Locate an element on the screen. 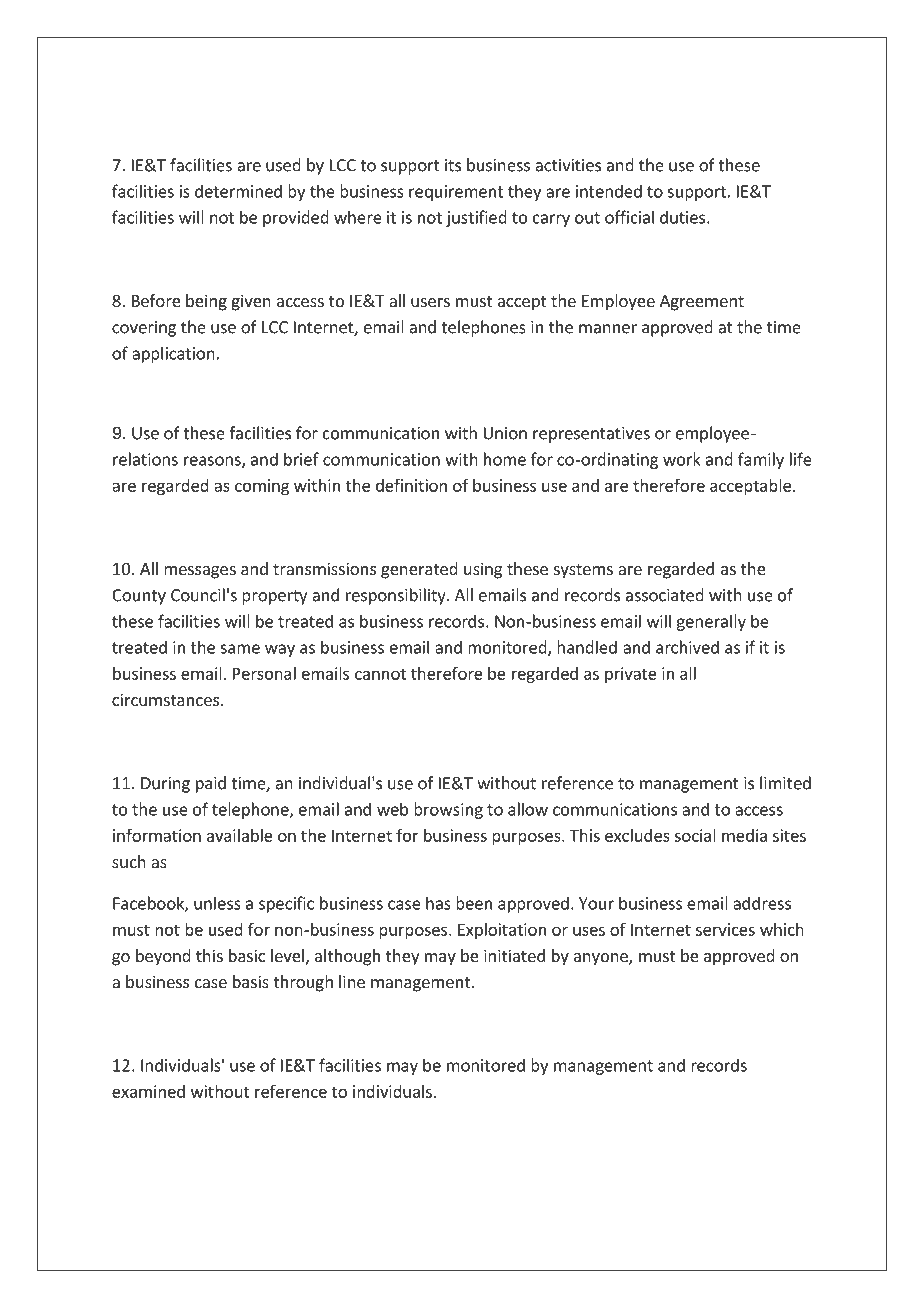 This screenshot has width=924, height=1308. coming is located at coordinates (262, 487).
